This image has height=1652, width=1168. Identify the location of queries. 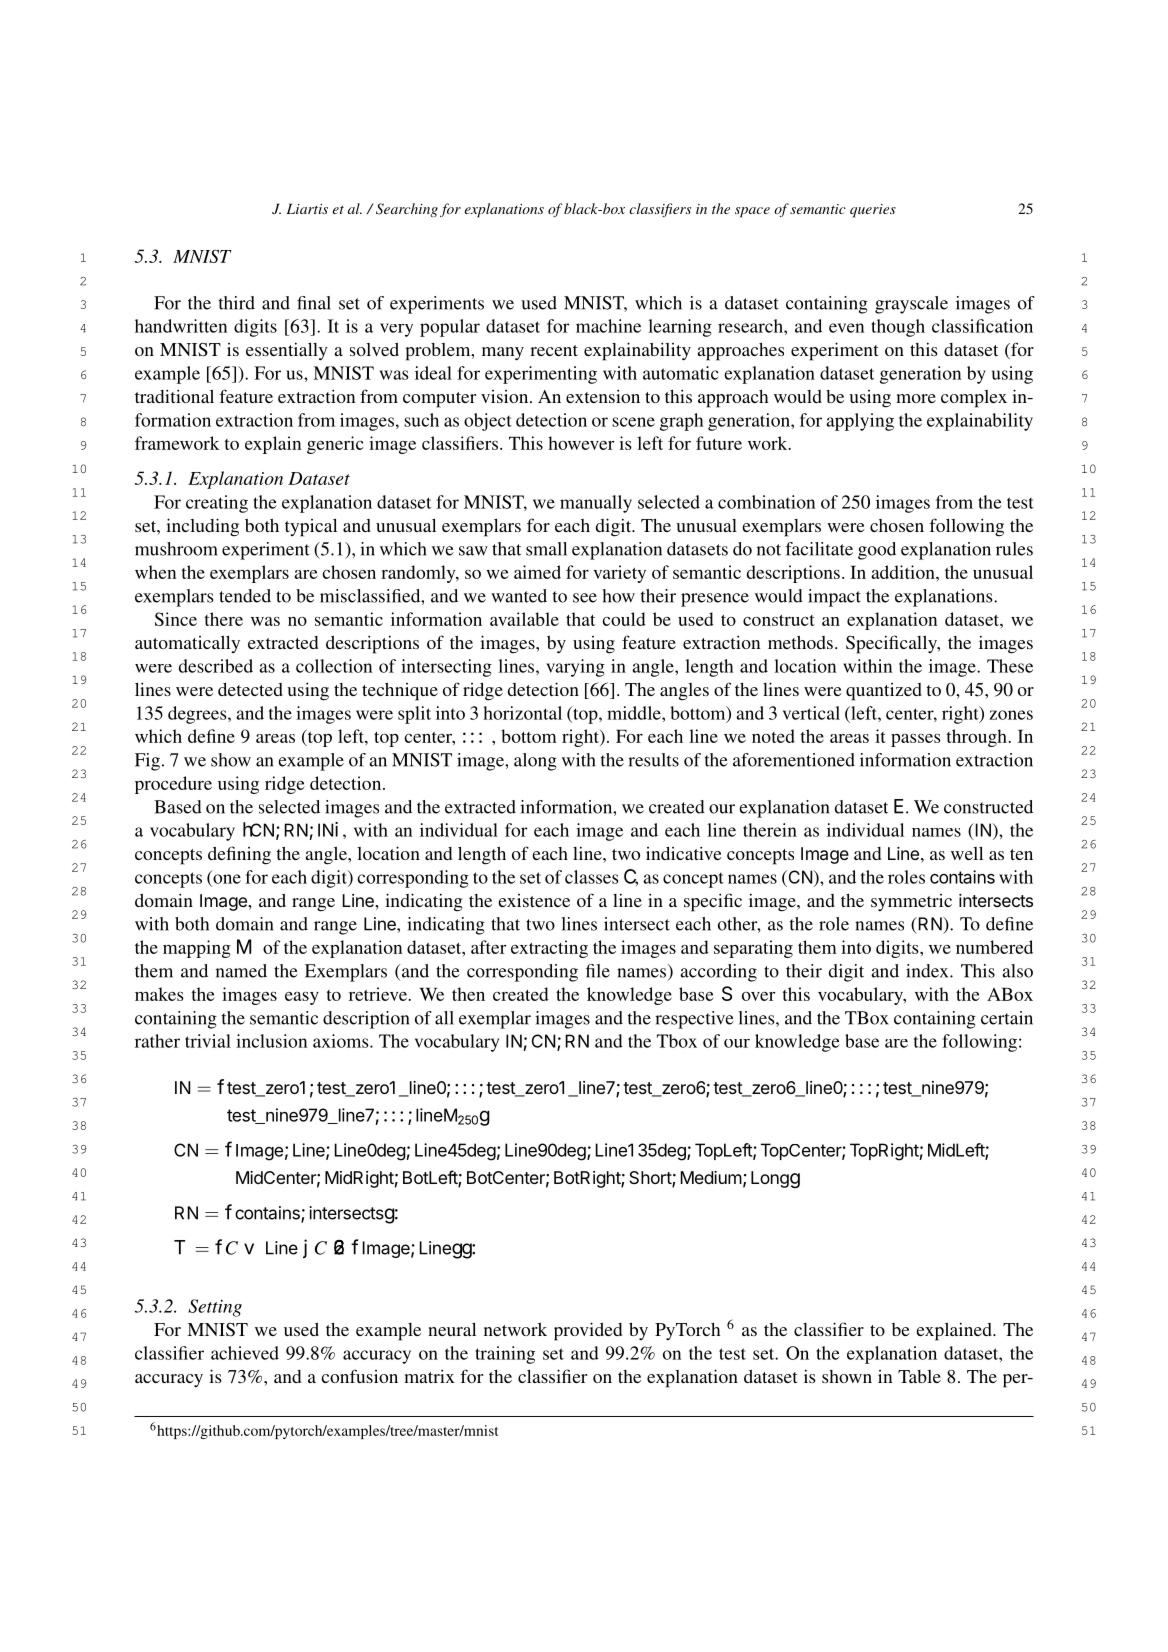
(873, 211).
